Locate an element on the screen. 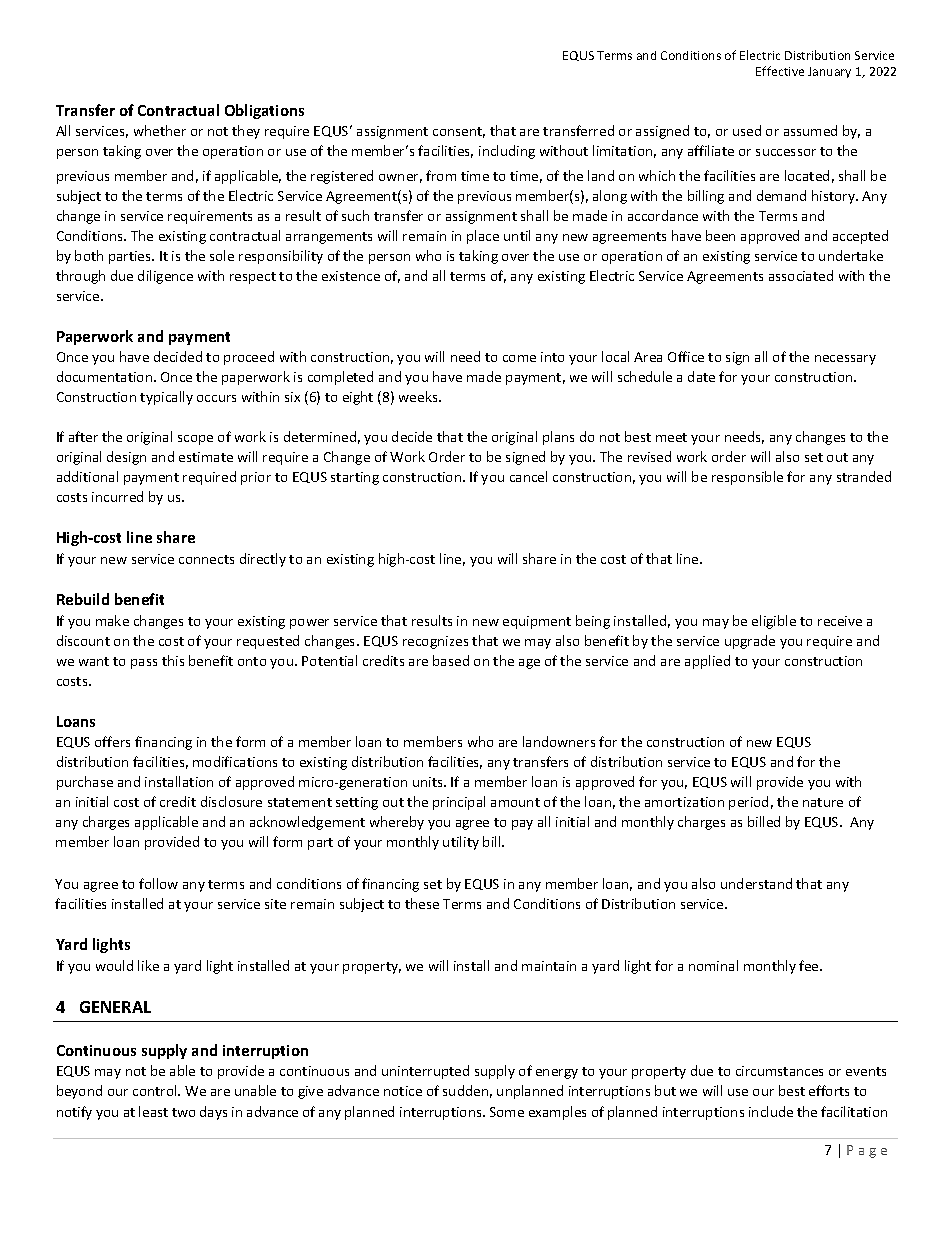 Image resolution: width=952 pixels, height=1233 pixels. period is located at coordinates (748, 803).
